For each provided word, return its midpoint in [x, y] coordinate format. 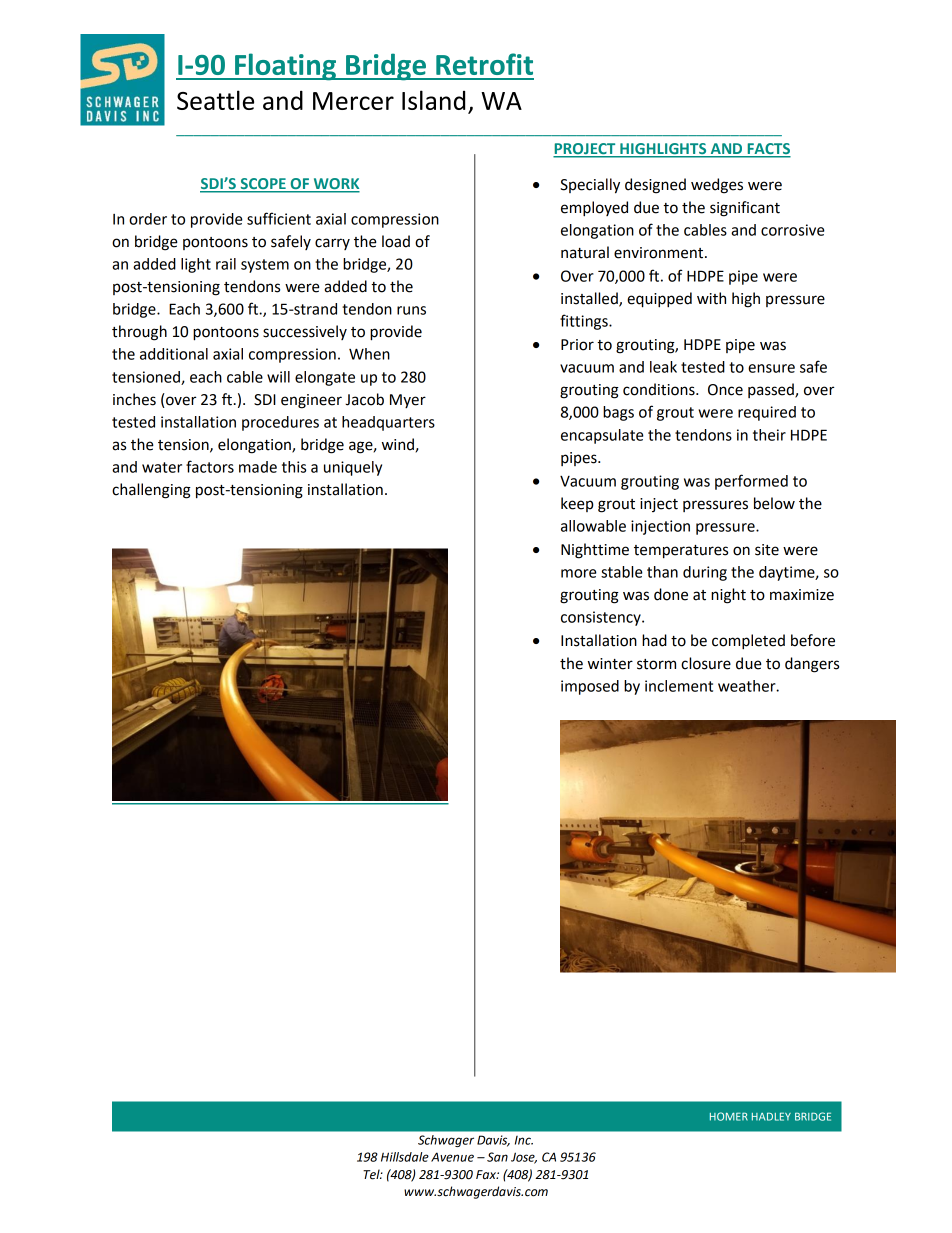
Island [433, 100]
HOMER [729, 1116]
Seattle [215, 100]
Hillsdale [405, 1157]
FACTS [768, 150]
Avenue [452, 1157]
